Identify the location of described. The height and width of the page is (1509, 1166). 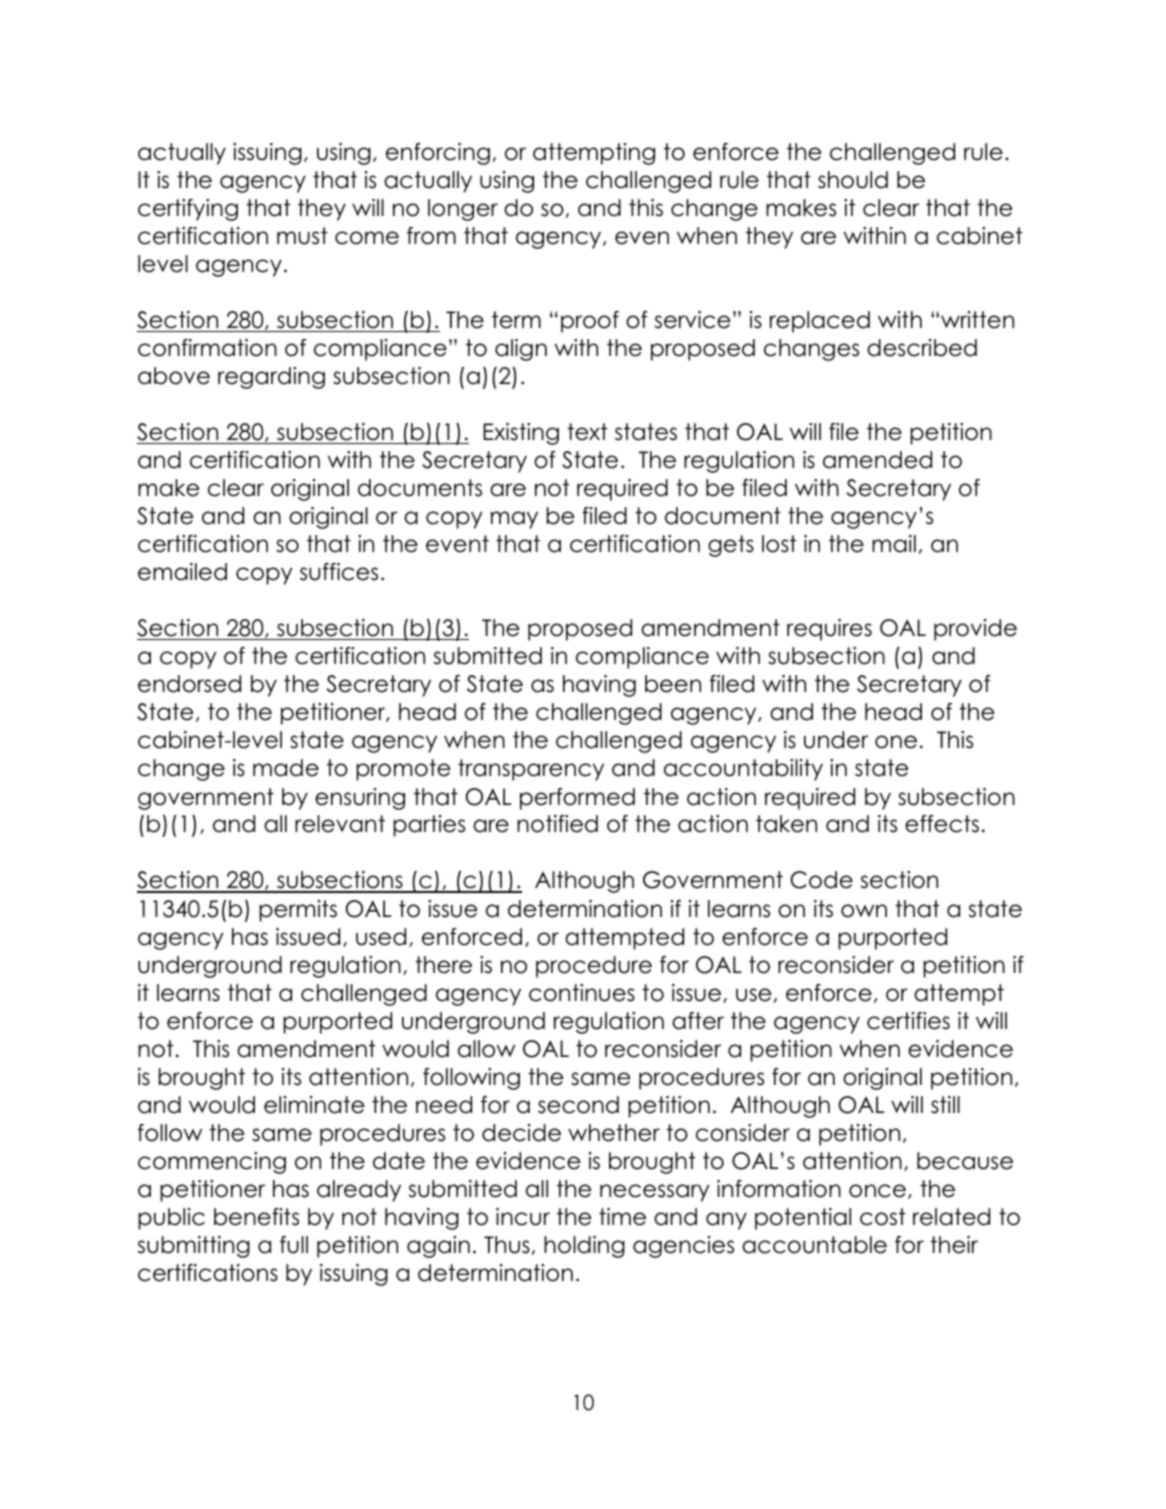
(922, 348).
